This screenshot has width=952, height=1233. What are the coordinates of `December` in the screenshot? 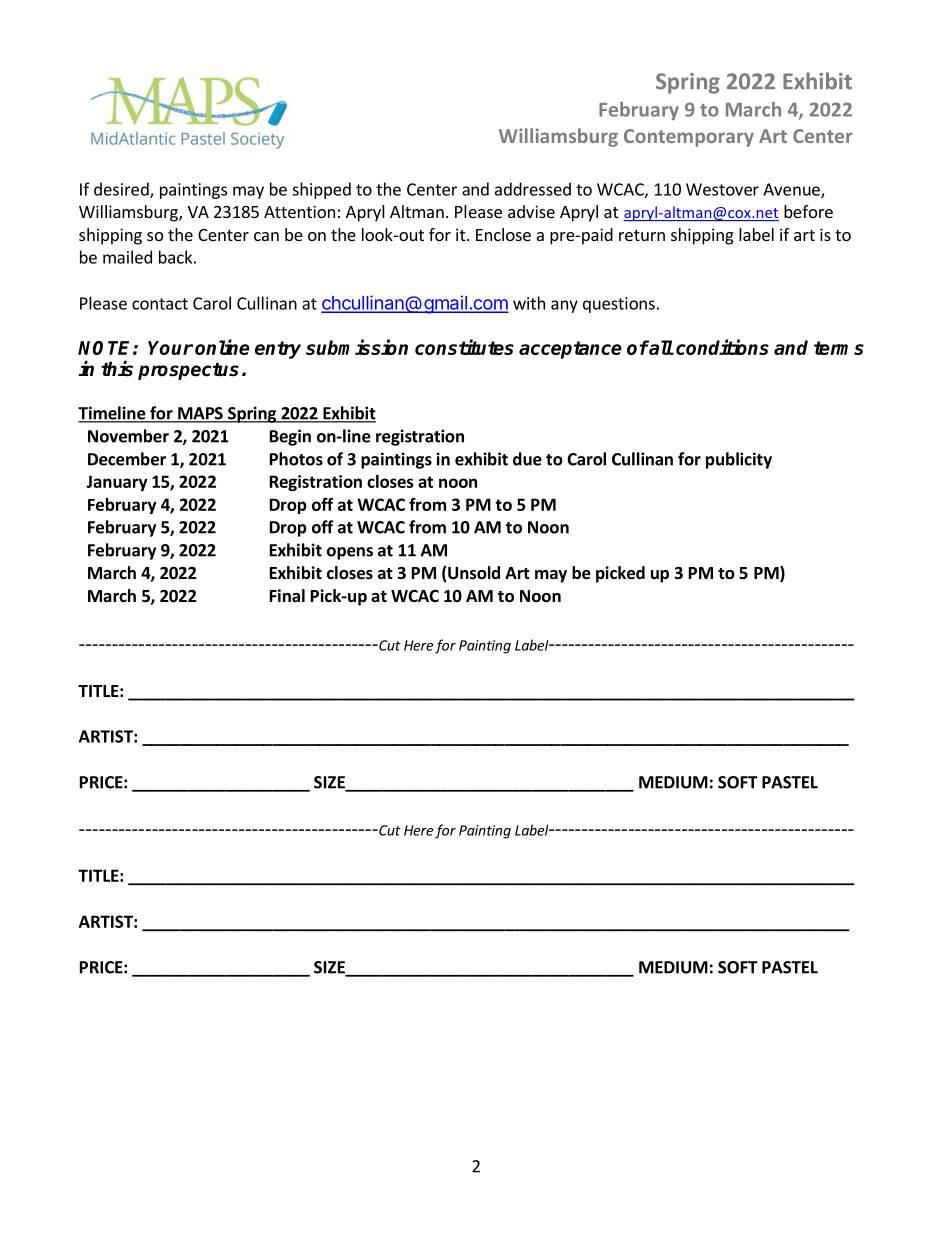 It's located at (127, 459).
